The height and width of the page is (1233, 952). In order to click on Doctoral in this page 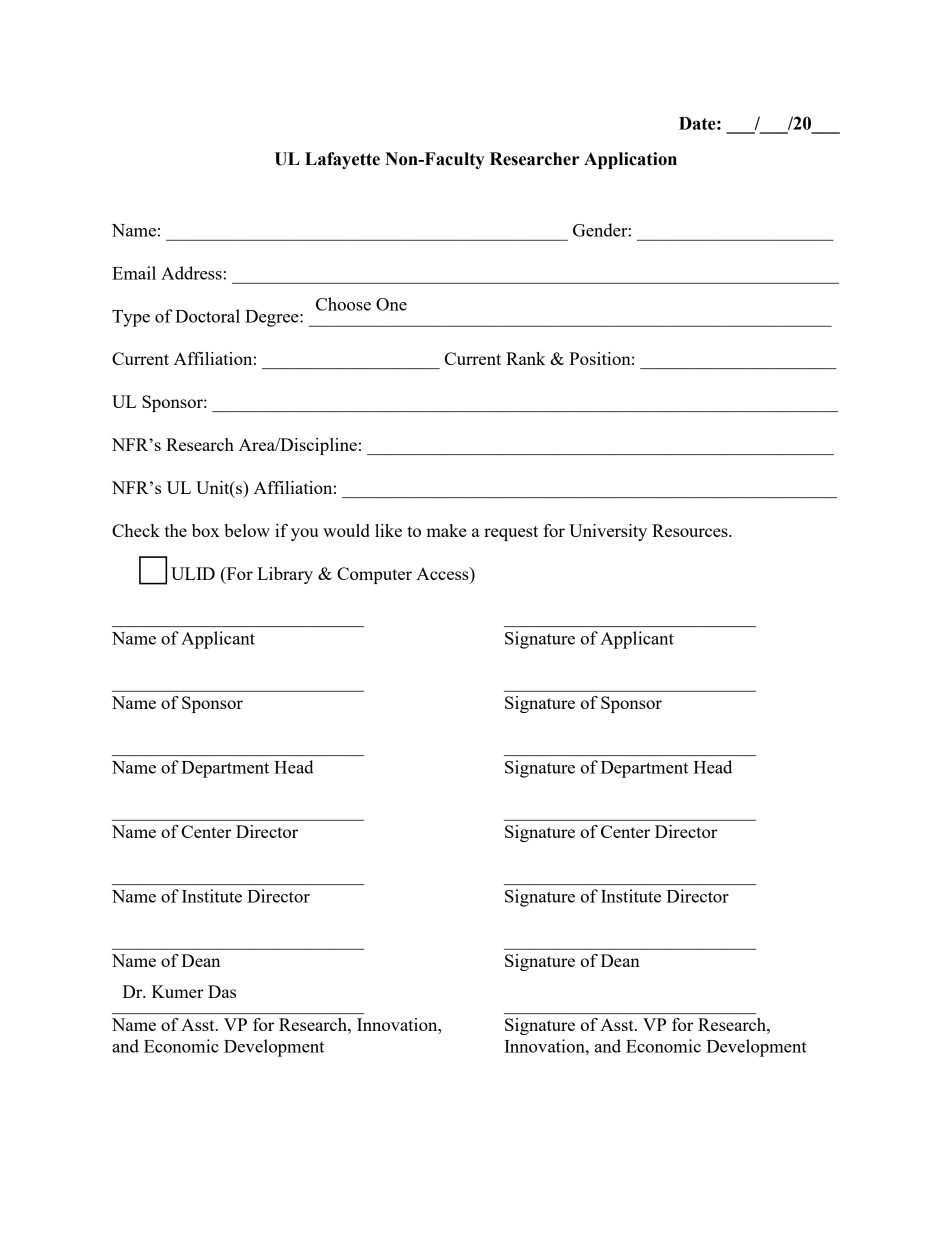, I will do `click(207, 316)`.
